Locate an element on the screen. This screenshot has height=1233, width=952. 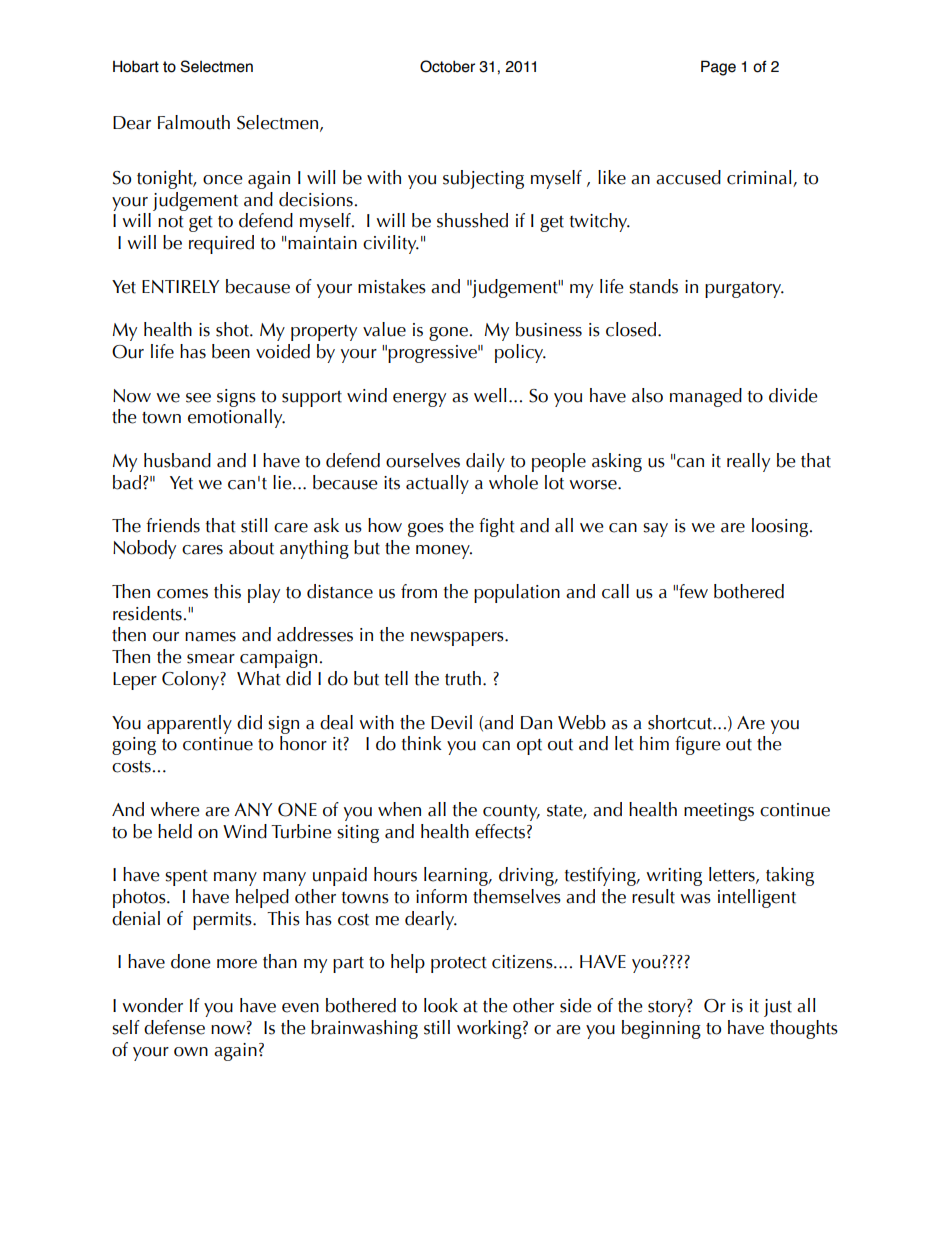
loosing is located at coordinates (781, 527).
